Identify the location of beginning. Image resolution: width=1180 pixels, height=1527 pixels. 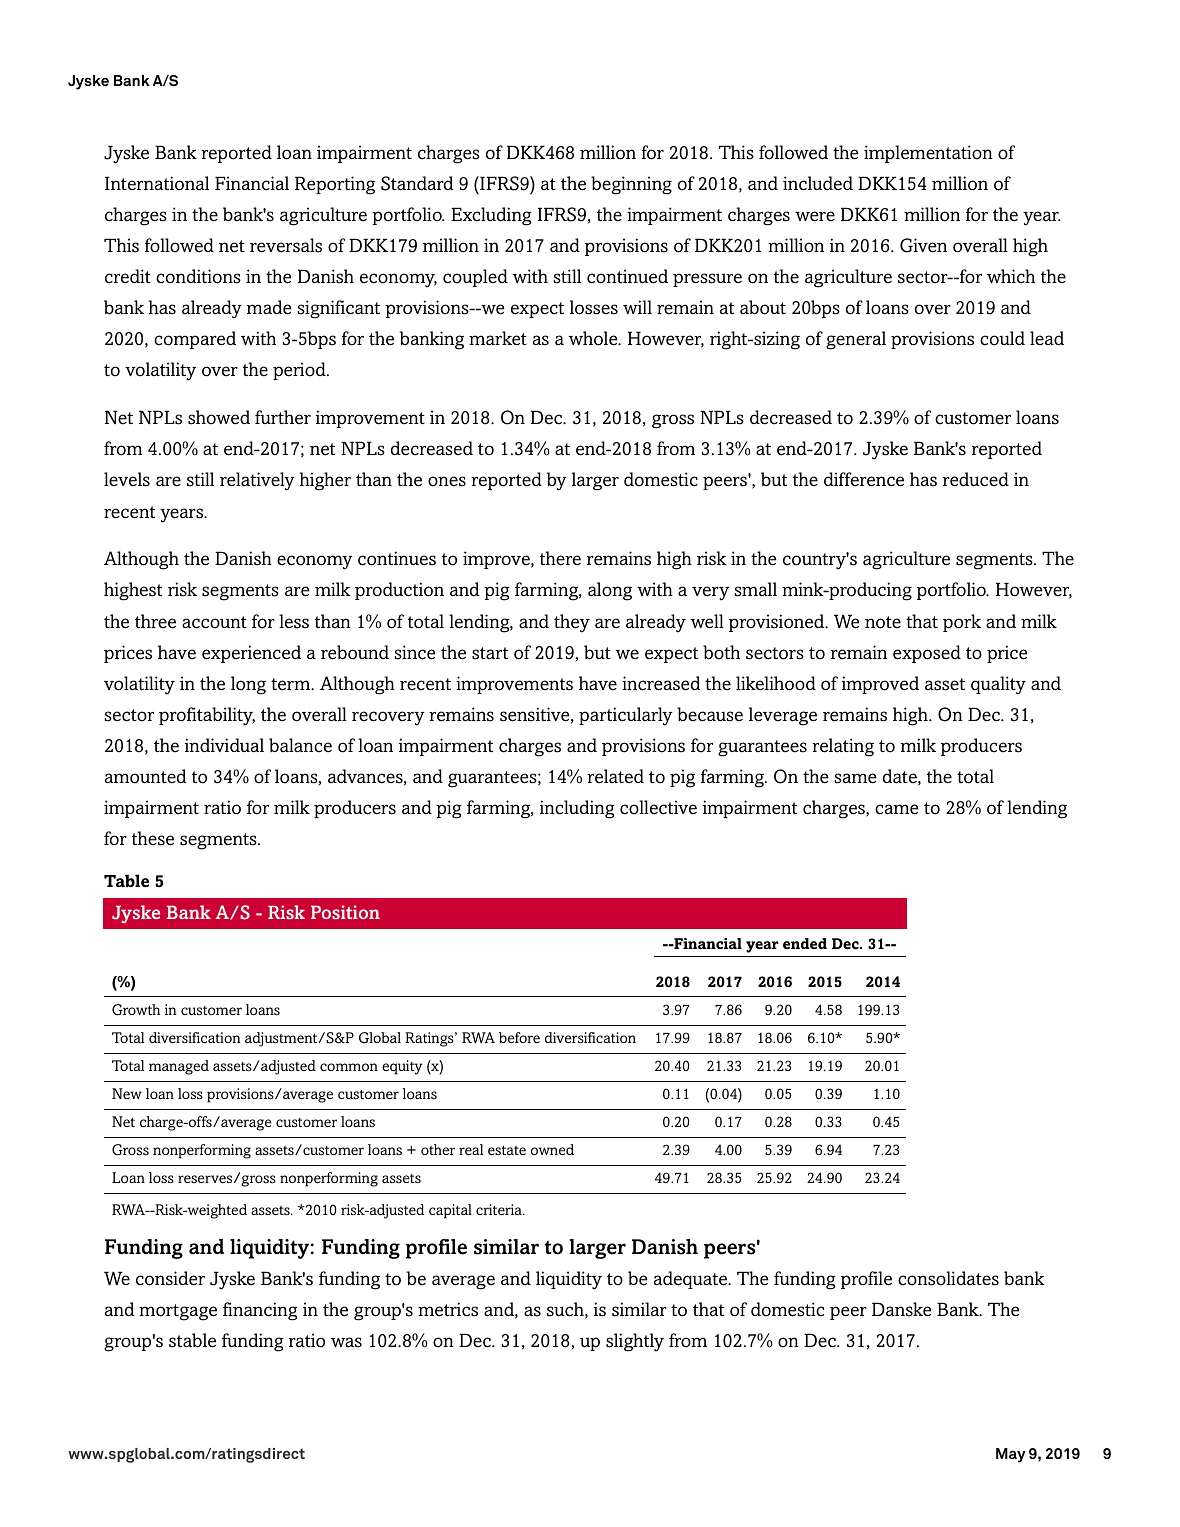
(631, 185).
